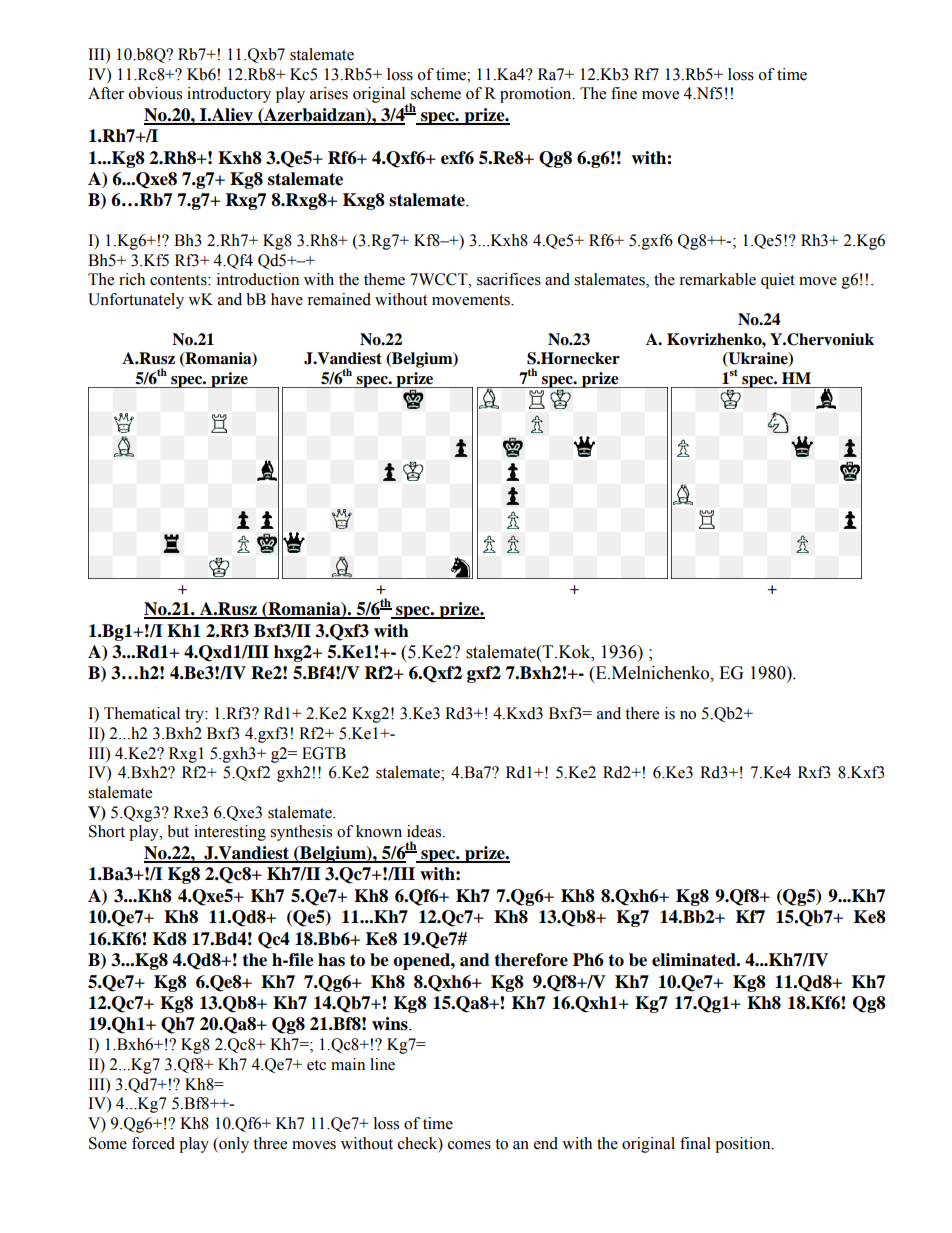 Image resolution: width=952 pixels, height=1233 pixels. Describe the element at coordinates (153, 1143) in the page. I see `forced` at that location.
